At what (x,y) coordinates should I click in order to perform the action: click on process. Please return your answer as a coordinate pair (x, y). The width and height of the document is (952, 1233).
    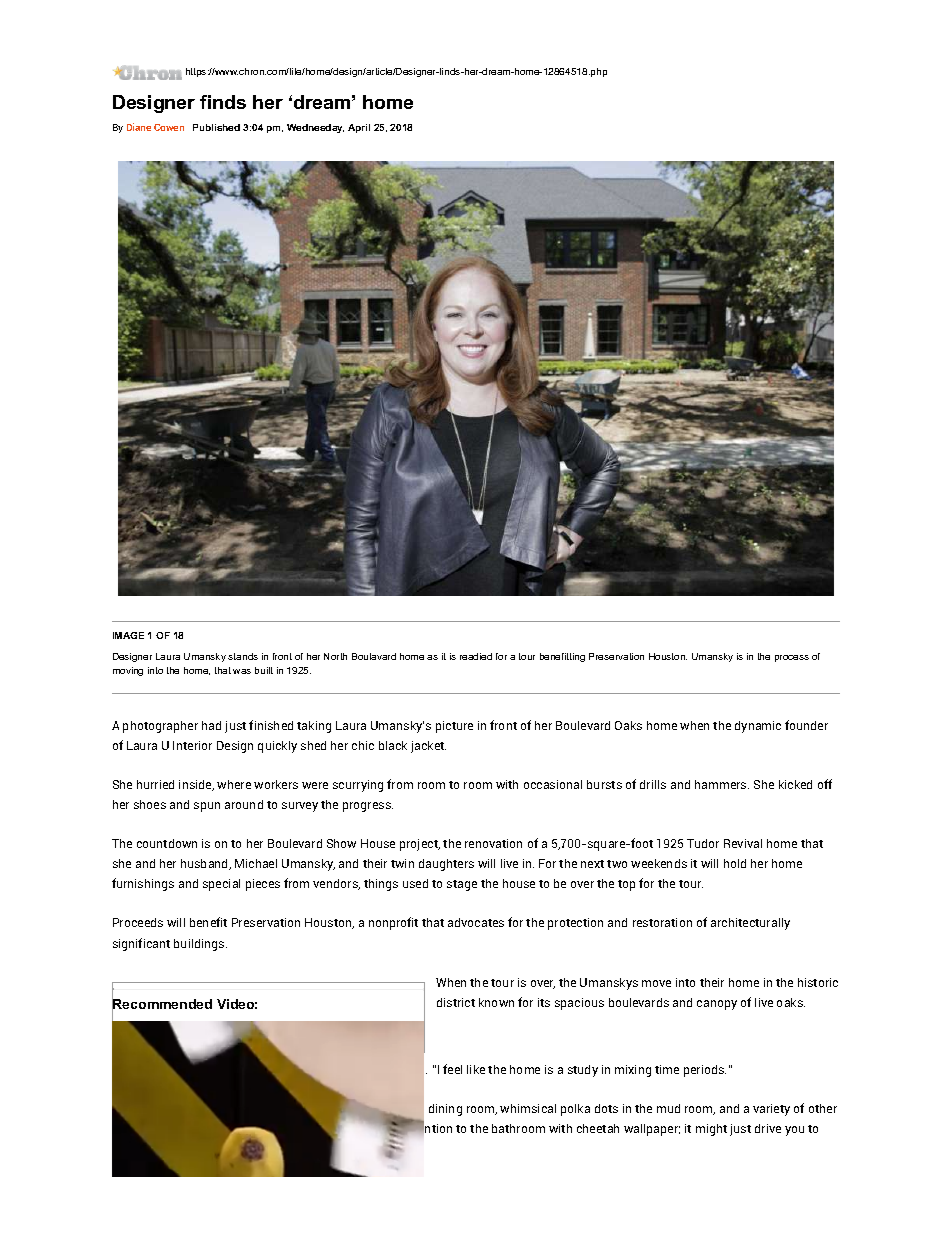
    Looking at the image, I should click on (792, 658).
